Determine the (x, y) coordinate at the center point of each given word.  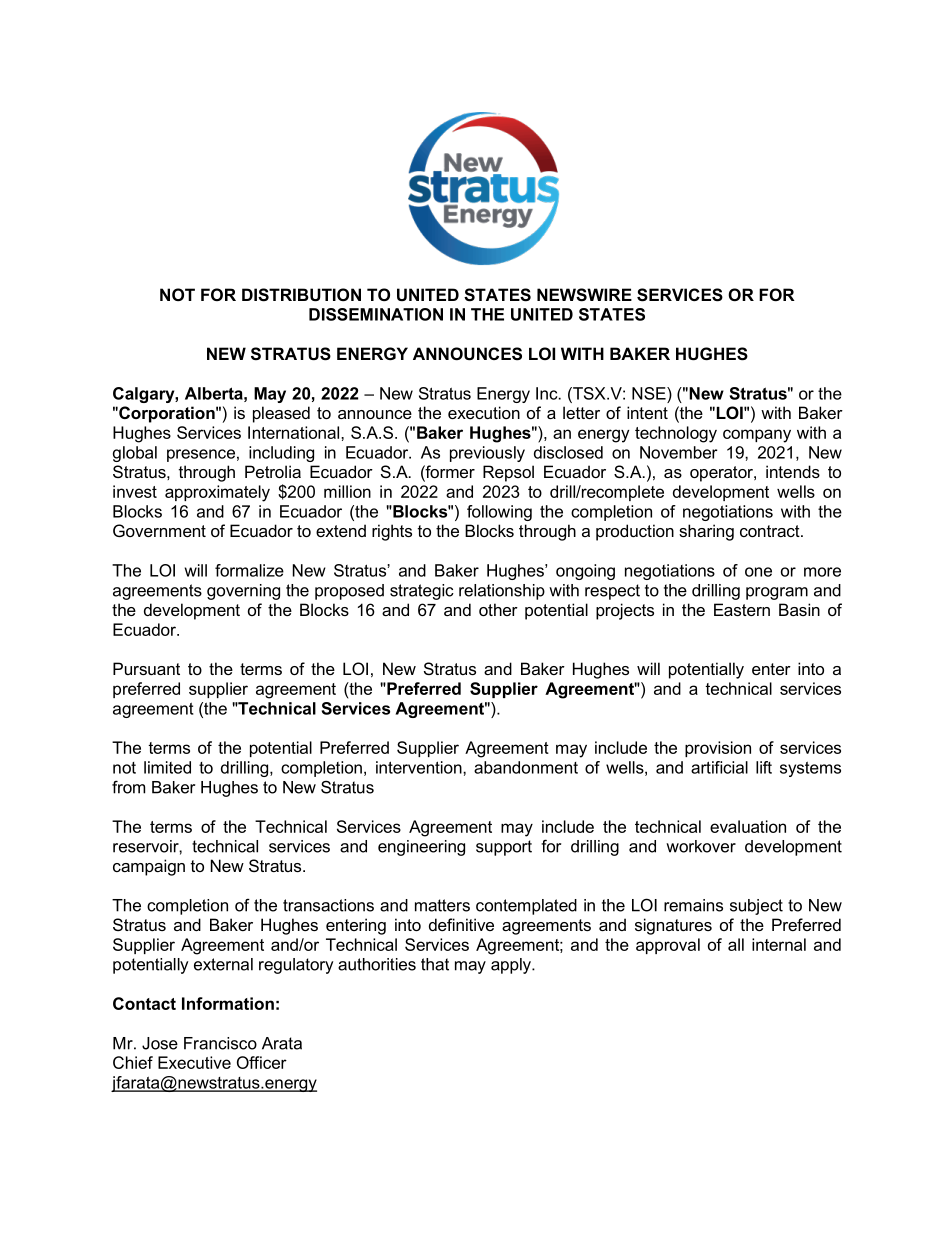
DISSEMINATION (376, 314)
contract (771, 531)
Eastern (742, 609)
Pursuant (146, 668)
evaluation (748, 826)
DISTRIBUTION (301, 295)
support (504, 848)
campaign (149, 867)
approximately (217, 493)
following (499, 513)
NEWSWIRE (584, 295)
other (498, 609)
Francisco (220, 1043)
